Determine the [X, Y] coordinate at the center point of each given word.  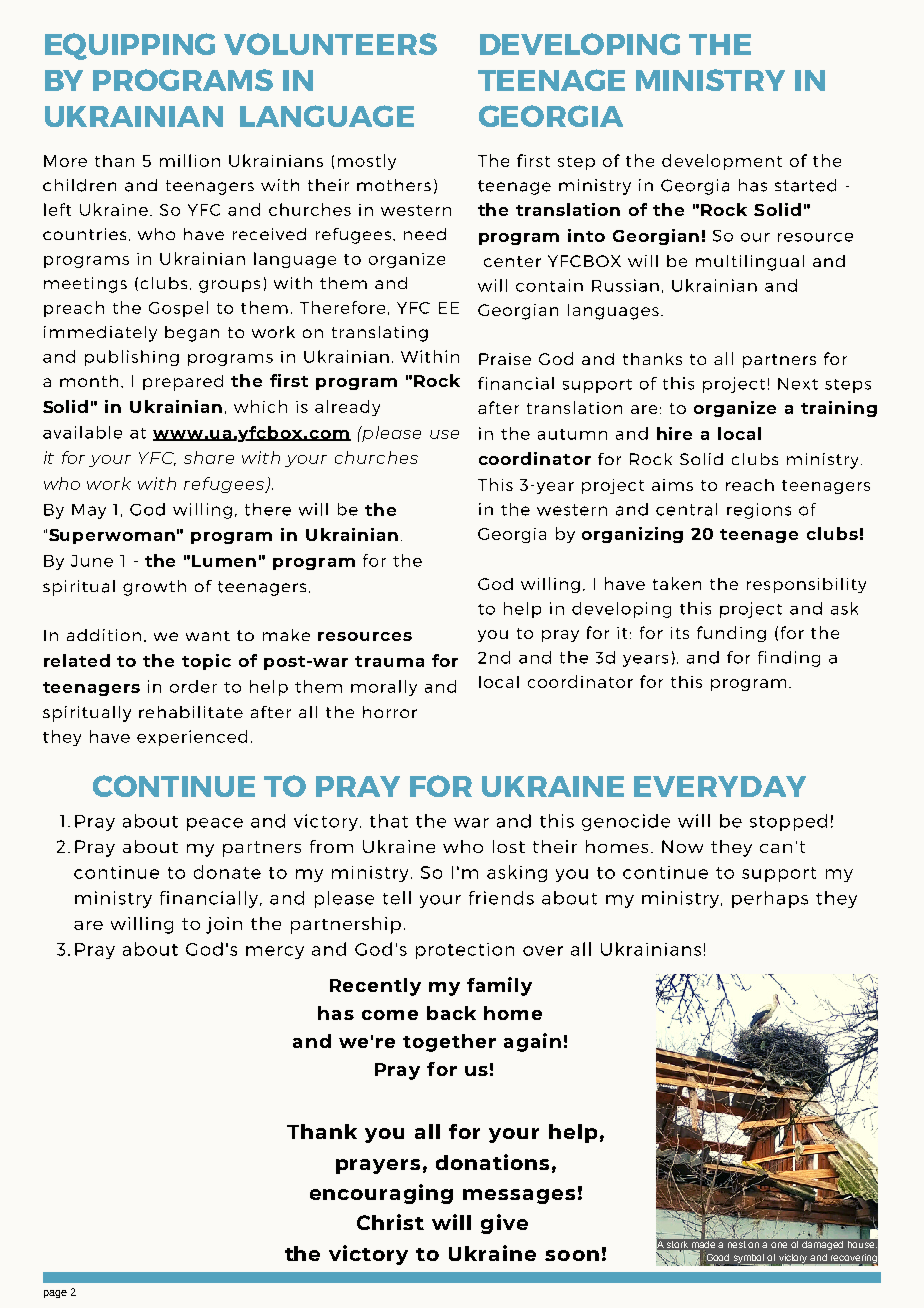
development [722, 162]
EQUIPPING [130, 46]
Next [798, 384]
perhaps [770, 899]
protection [465, 951]
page [55, 1294]
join [224, 925]
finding [789, 659]
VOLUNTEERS [330, 44]
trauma [389, 661]
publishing [132, 358]
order [193, 686]
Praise [505, 359]
